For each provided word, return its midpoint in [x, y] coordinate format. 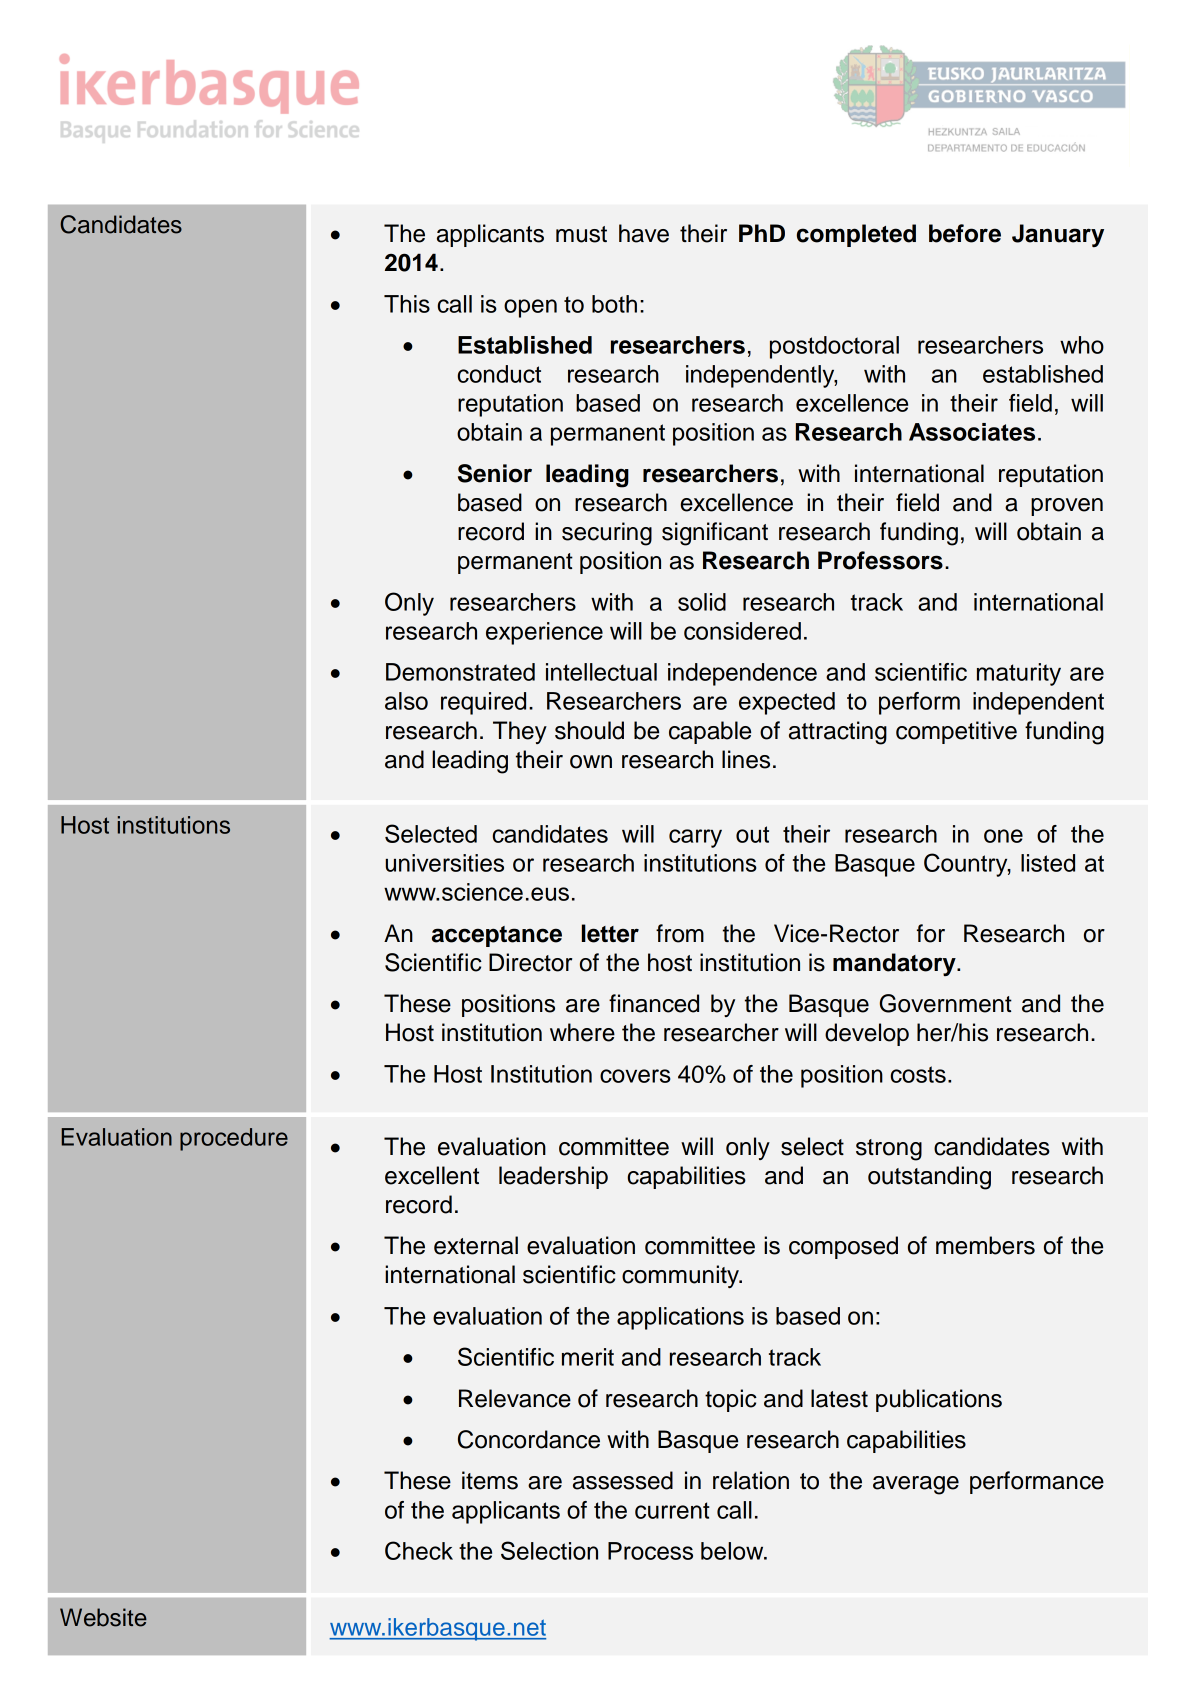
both [614, 304]
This [407, 304]
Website [103, 1617]
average [916, 1485]
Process [650, 1551]
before [965, 233]
